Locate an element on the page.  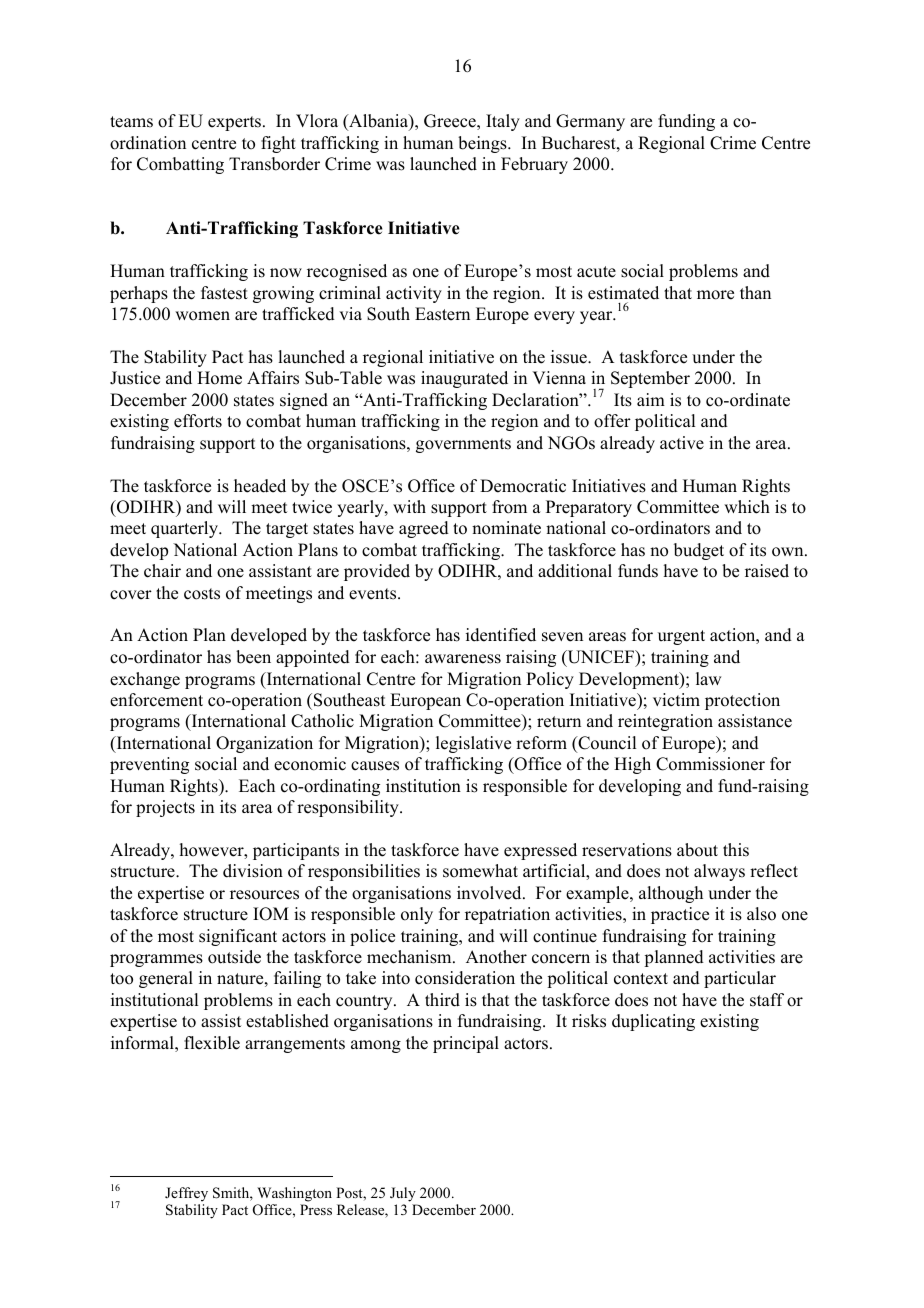
Jeffrey is located at coordinates (186, 1194).
